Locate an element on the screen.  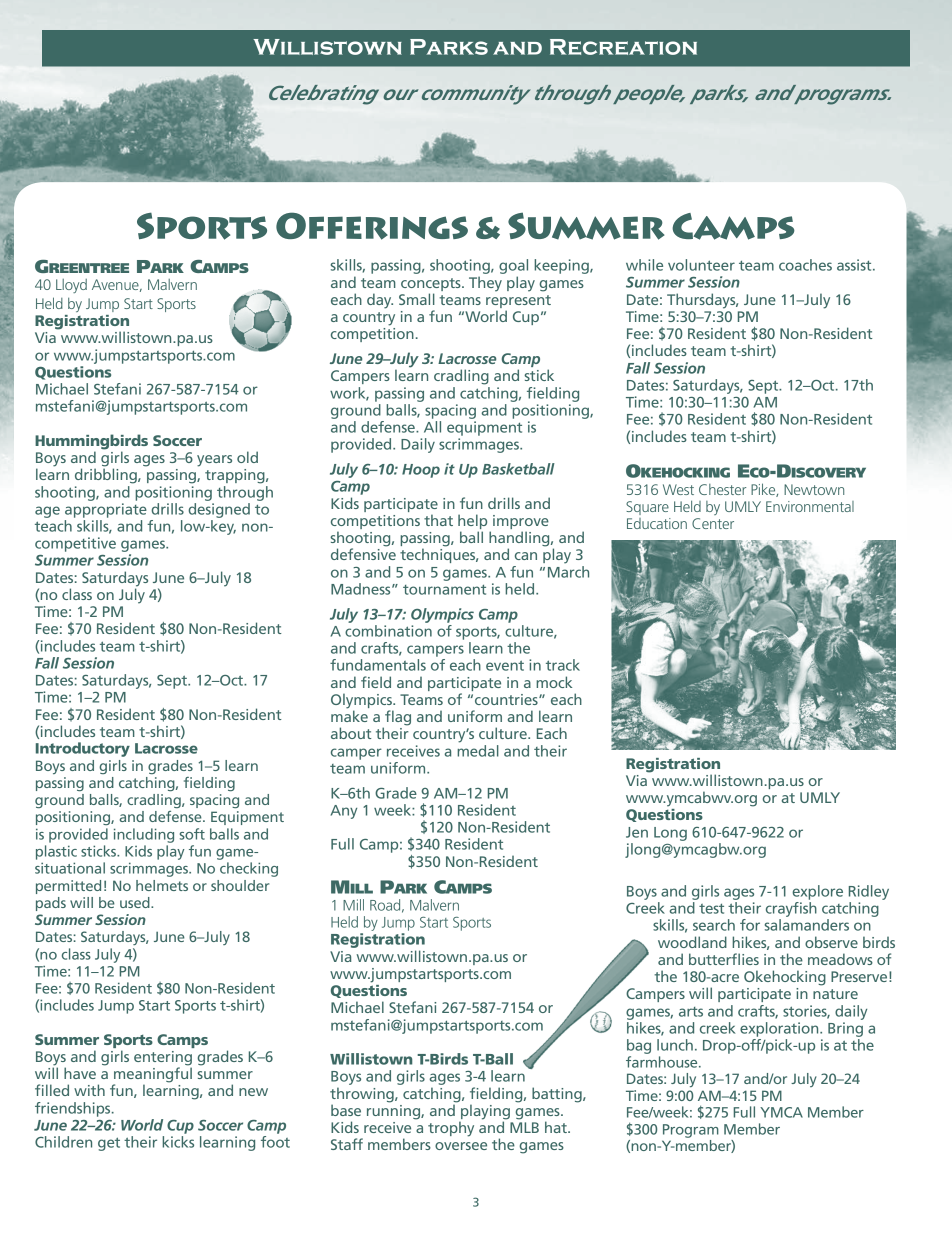
Small is located at coordinates (417, 299).
